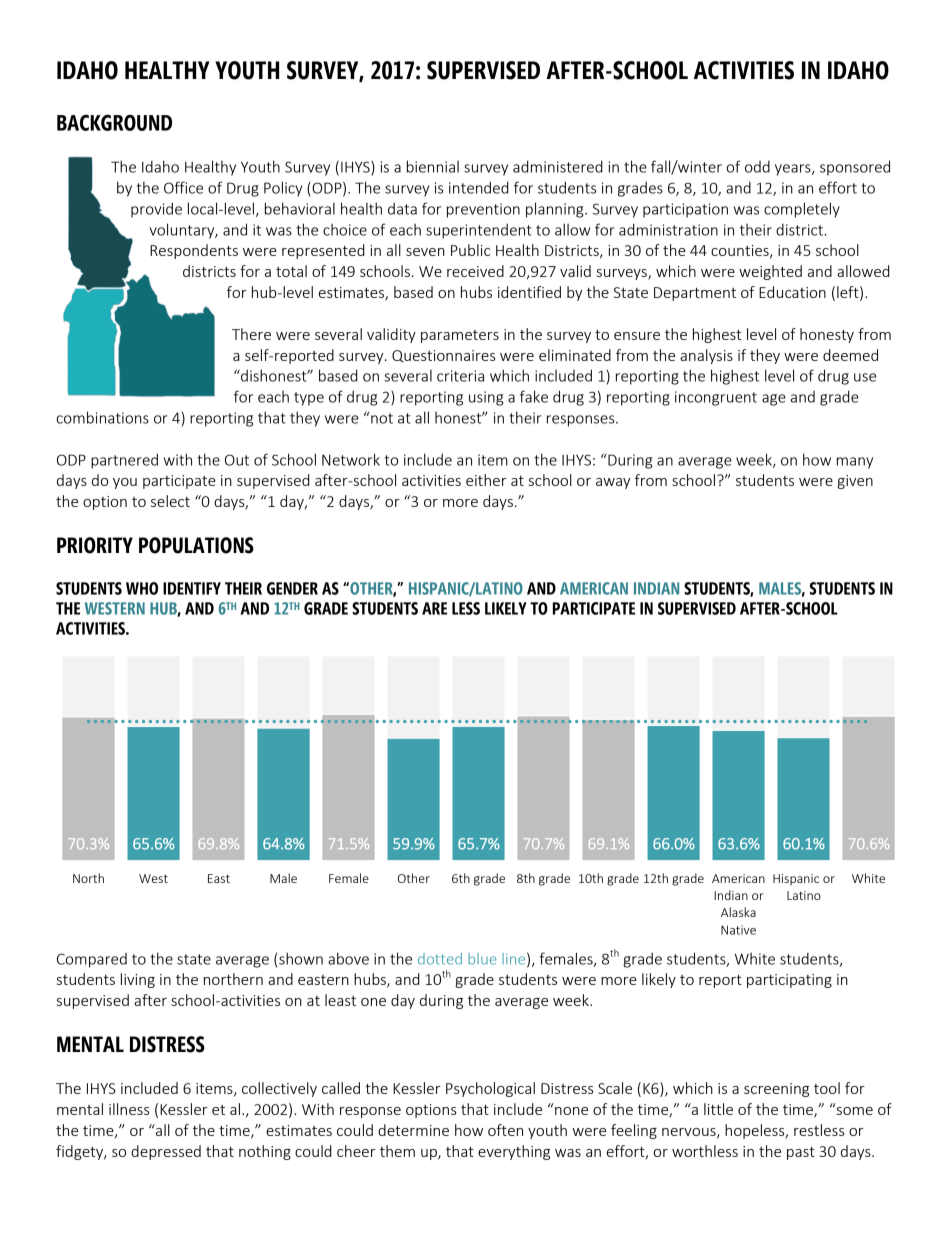 This document has height=1233, width=952. Describe the element at coordinates (166, 1152) in the document. I see `depressed` at that location.
